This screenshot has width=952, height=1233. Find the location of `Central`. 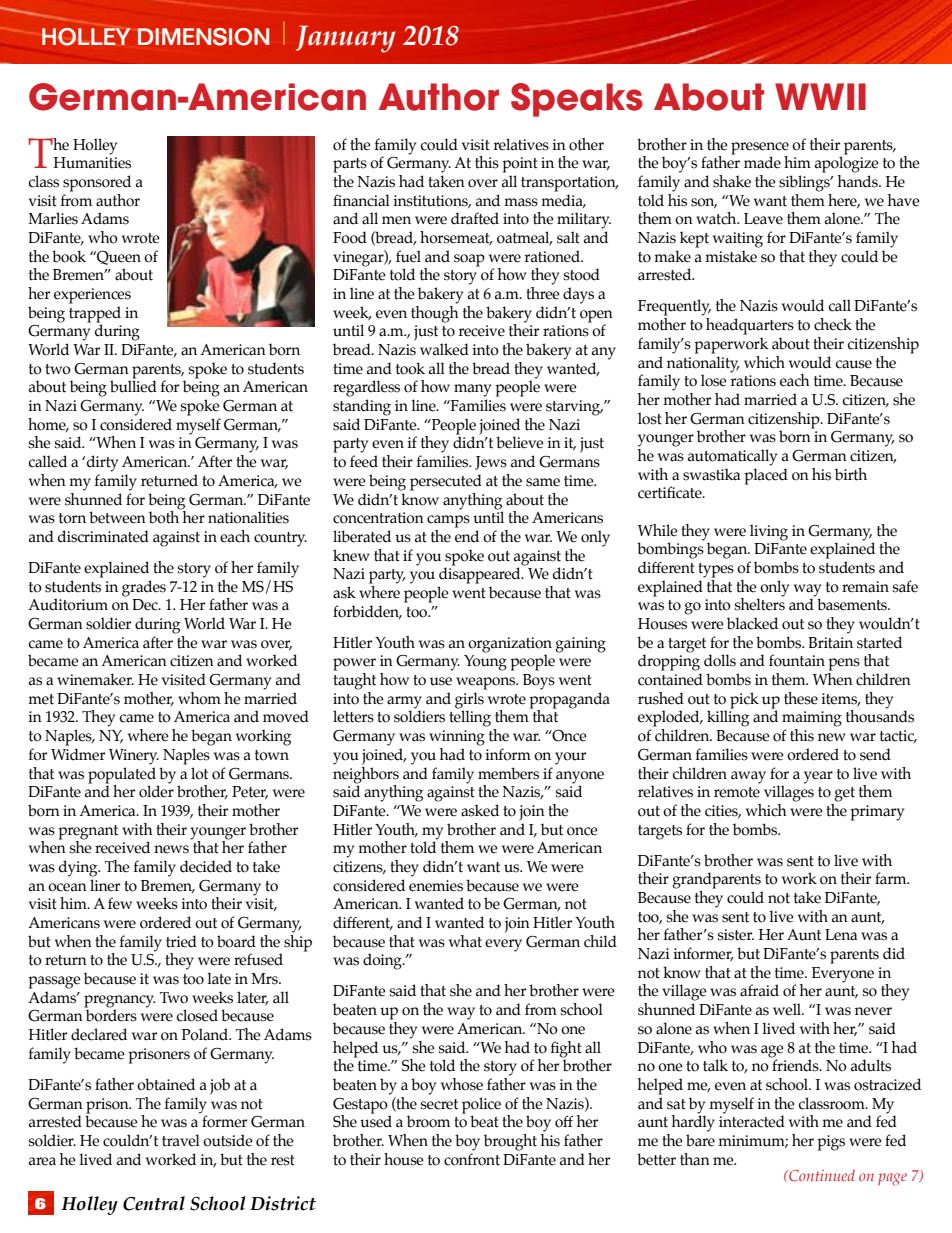

Central is located at coordinates (154, 1203).
